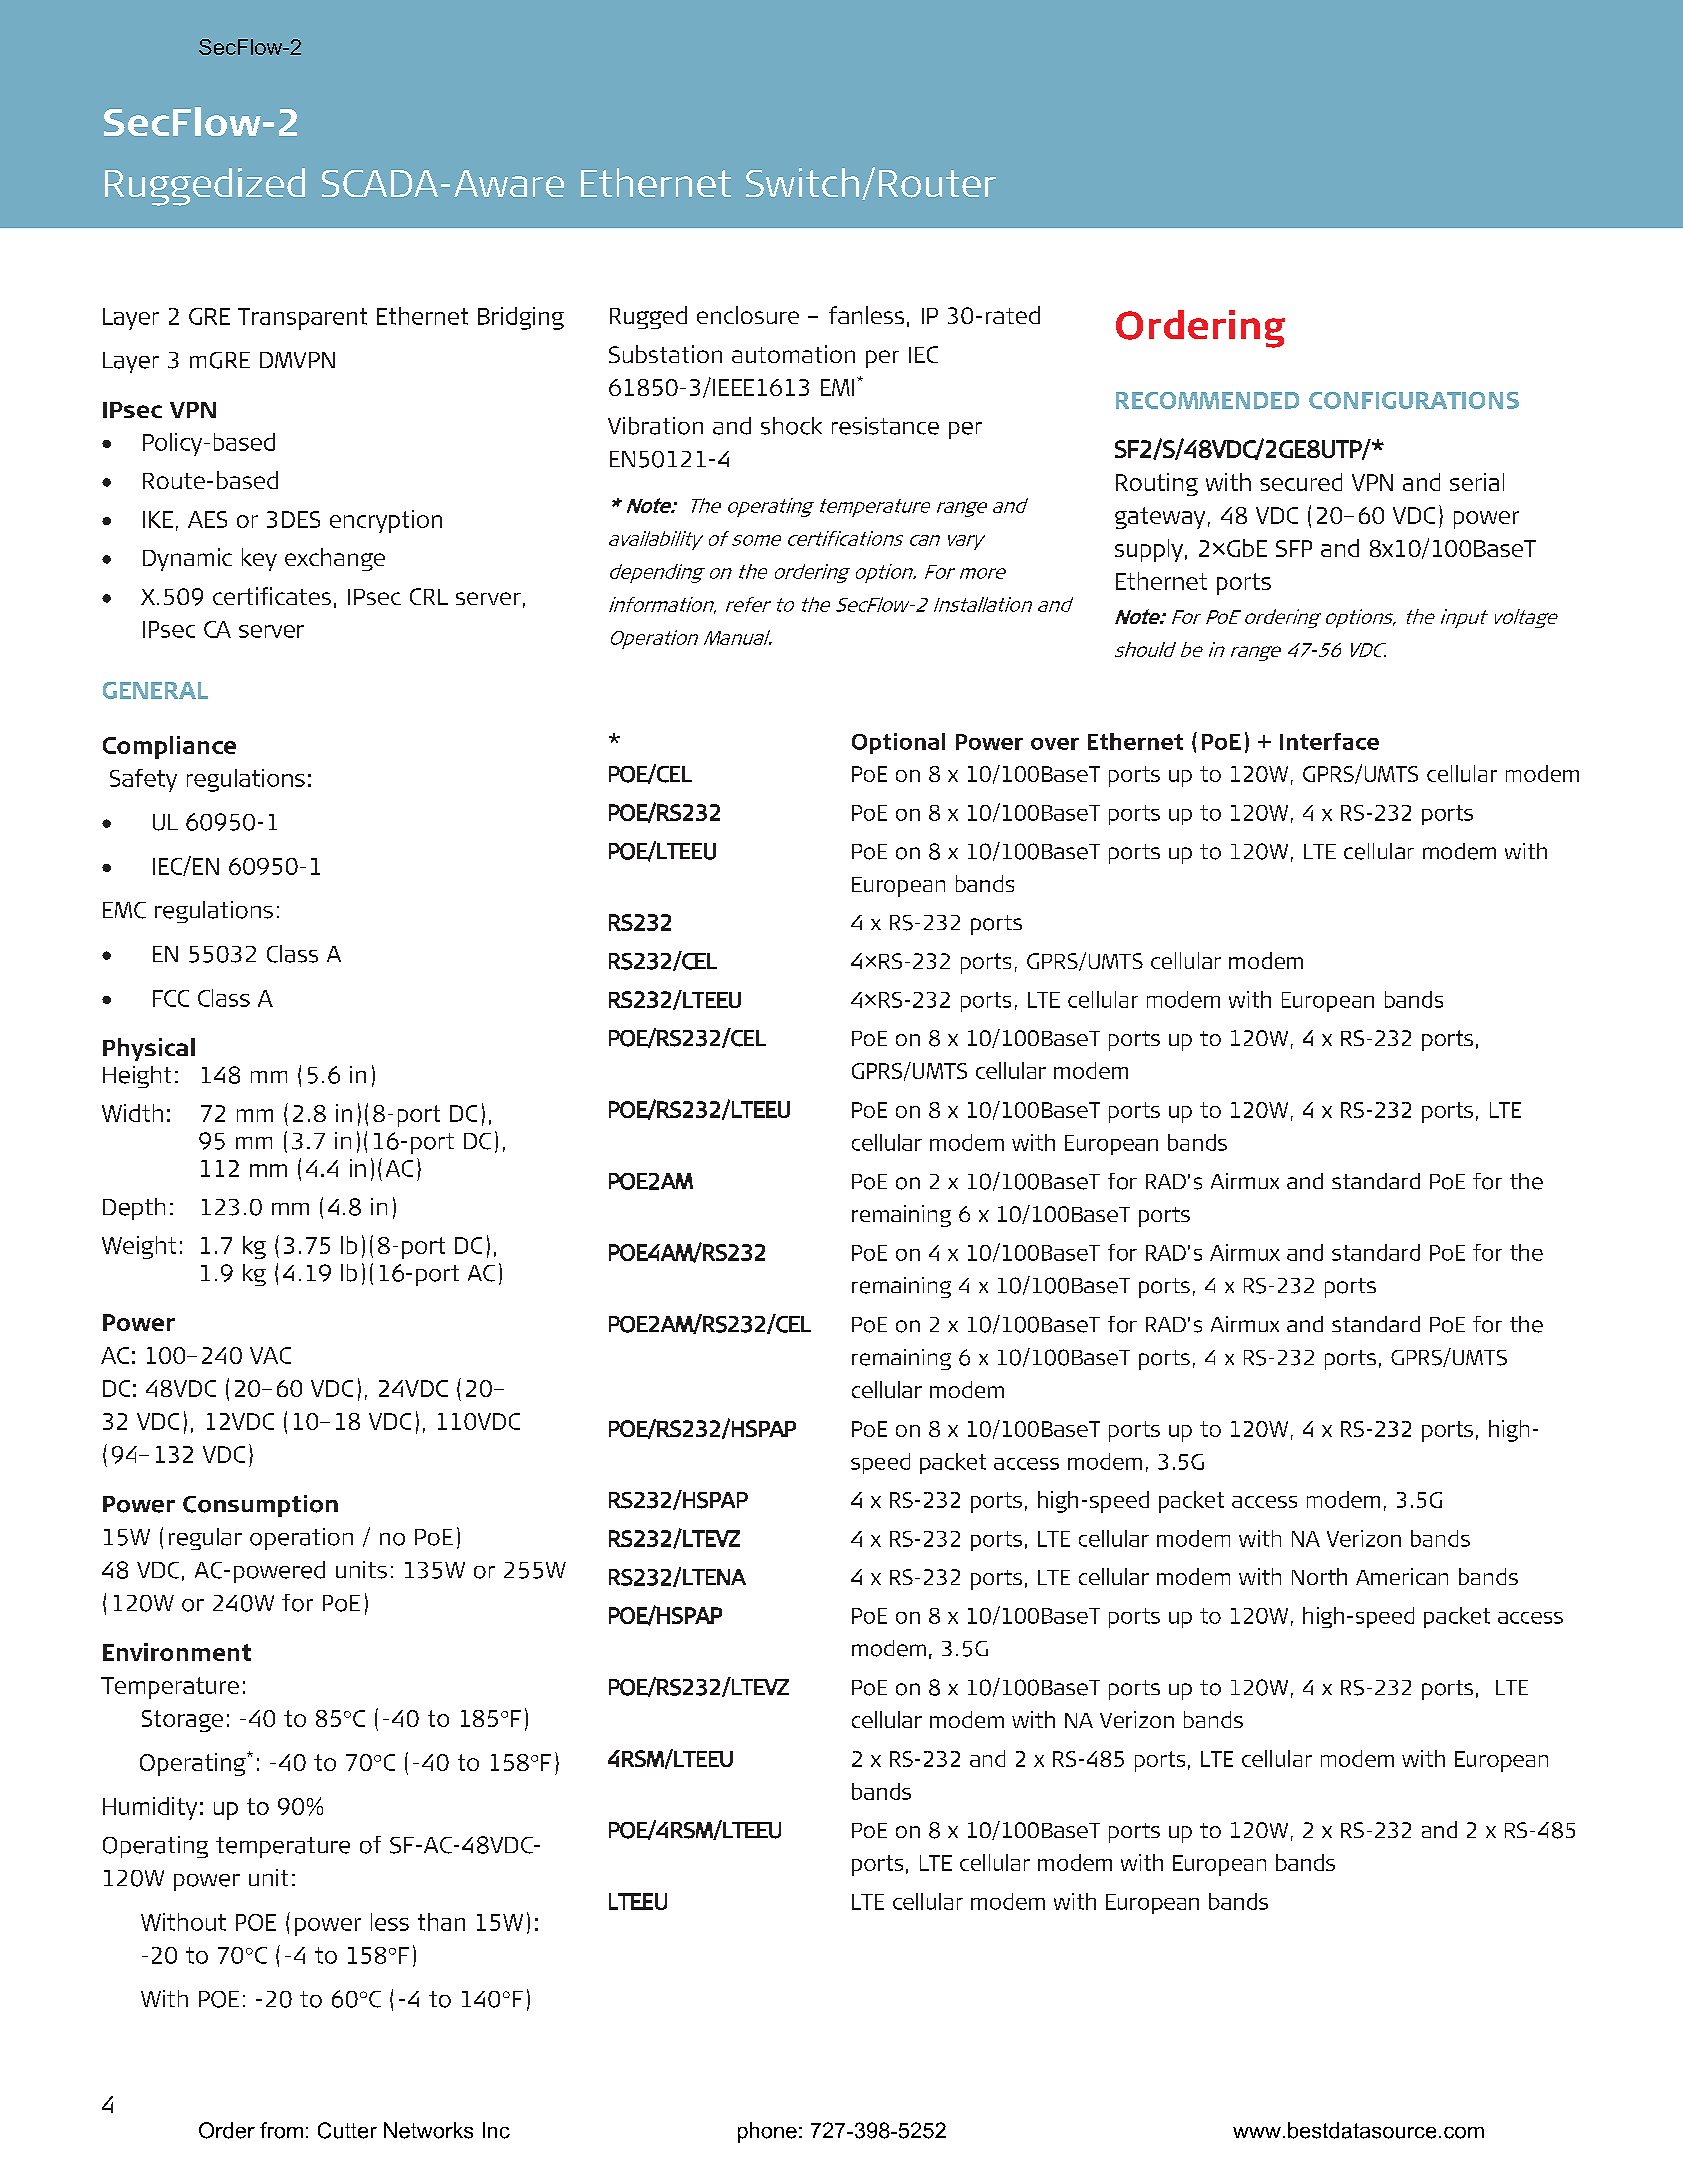  Describe the element at coordinates (793, 354) in the screenshot. I see `automation` at that location.
